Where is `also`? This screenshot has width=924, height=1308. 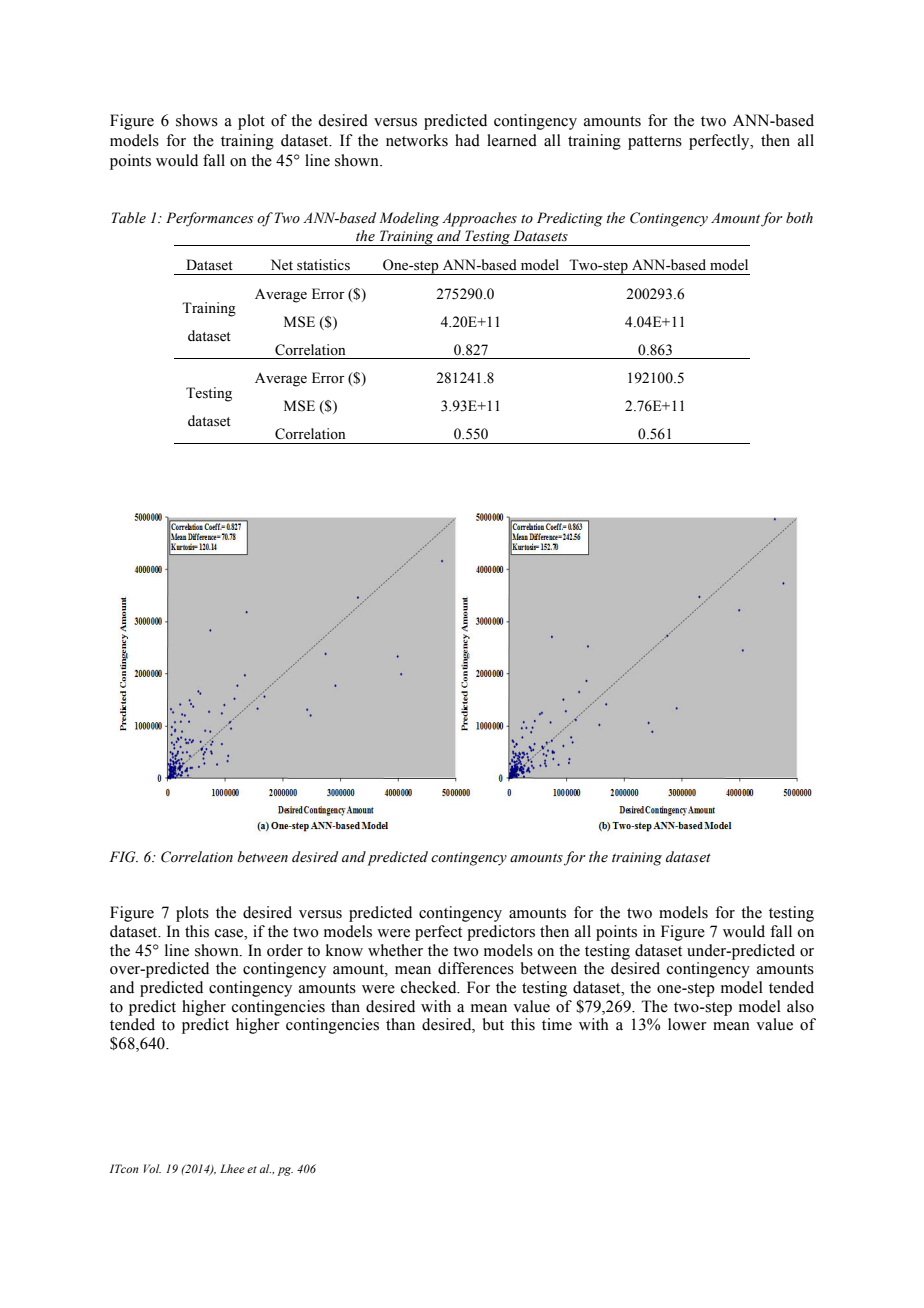
also is located at coordinates (800, 1006).
